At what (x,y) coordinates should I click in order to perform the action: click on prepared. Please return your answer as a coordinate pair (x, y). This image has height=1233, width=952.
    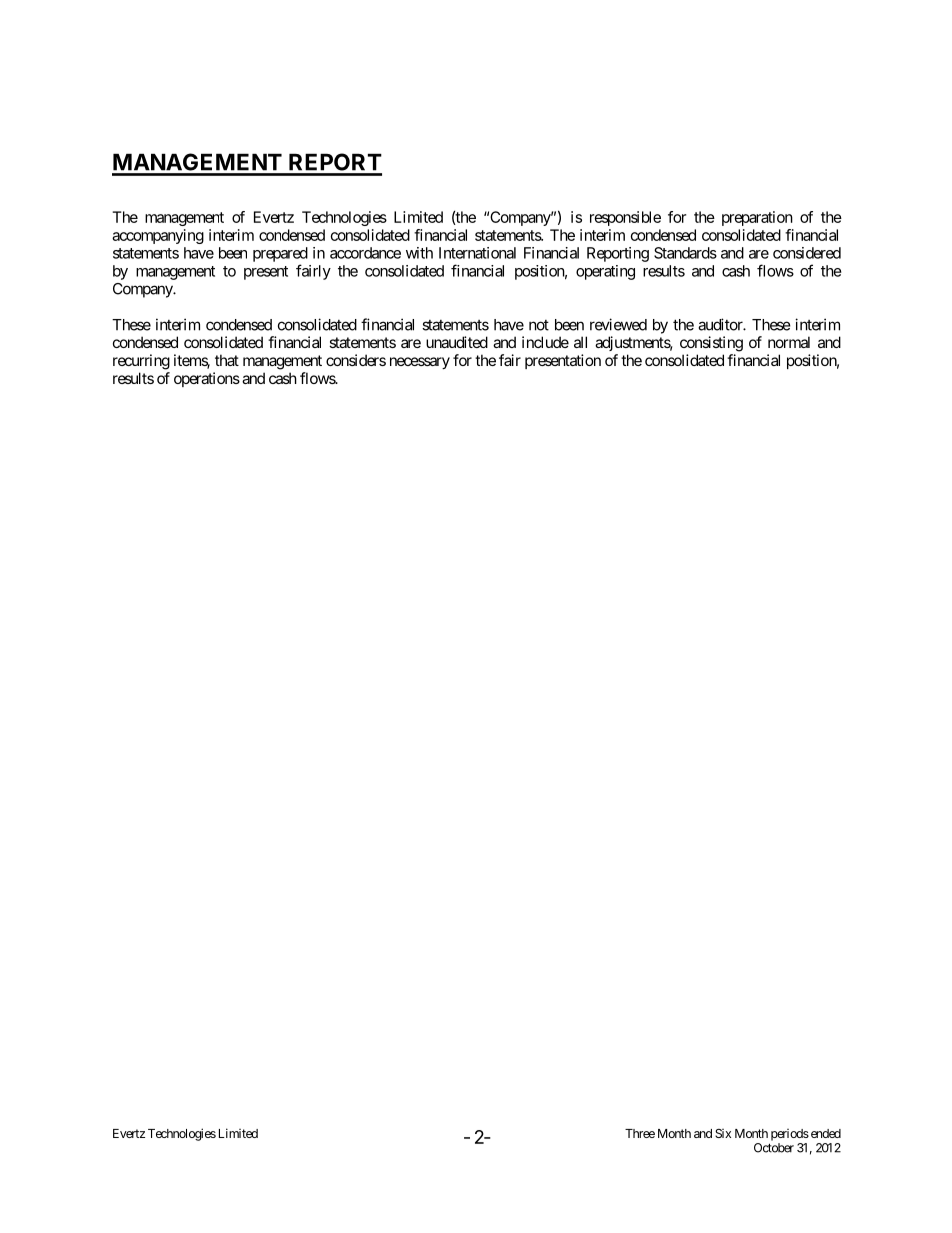
    Looking at the image, I should click on (280, 254).
